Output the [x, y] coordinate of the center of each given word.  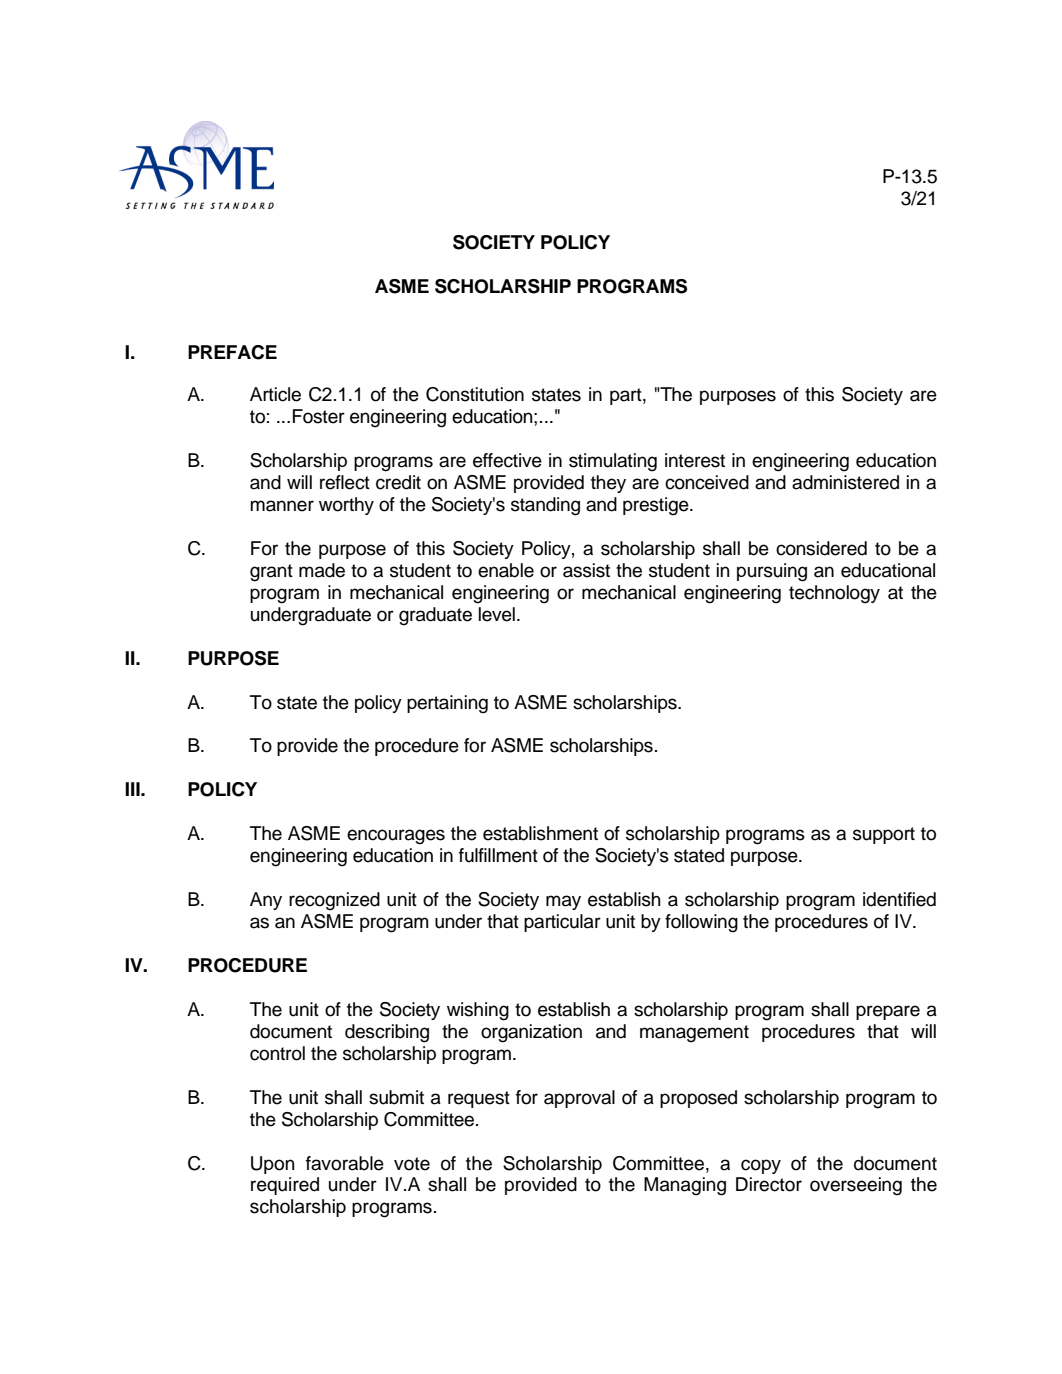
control [277, 1053]
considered [821, 548]
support [884, 835]
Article [275, 394]
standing [545, 506]
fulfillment [498, 855]
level [497, 614]
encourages [396, 837]
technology [834, 594]
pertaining [447, 704]
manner [282, 506]
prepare [888, 1012]
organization [531, 1033]
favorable [345, 1163]
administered [845, 482]
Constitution [475, 394]
